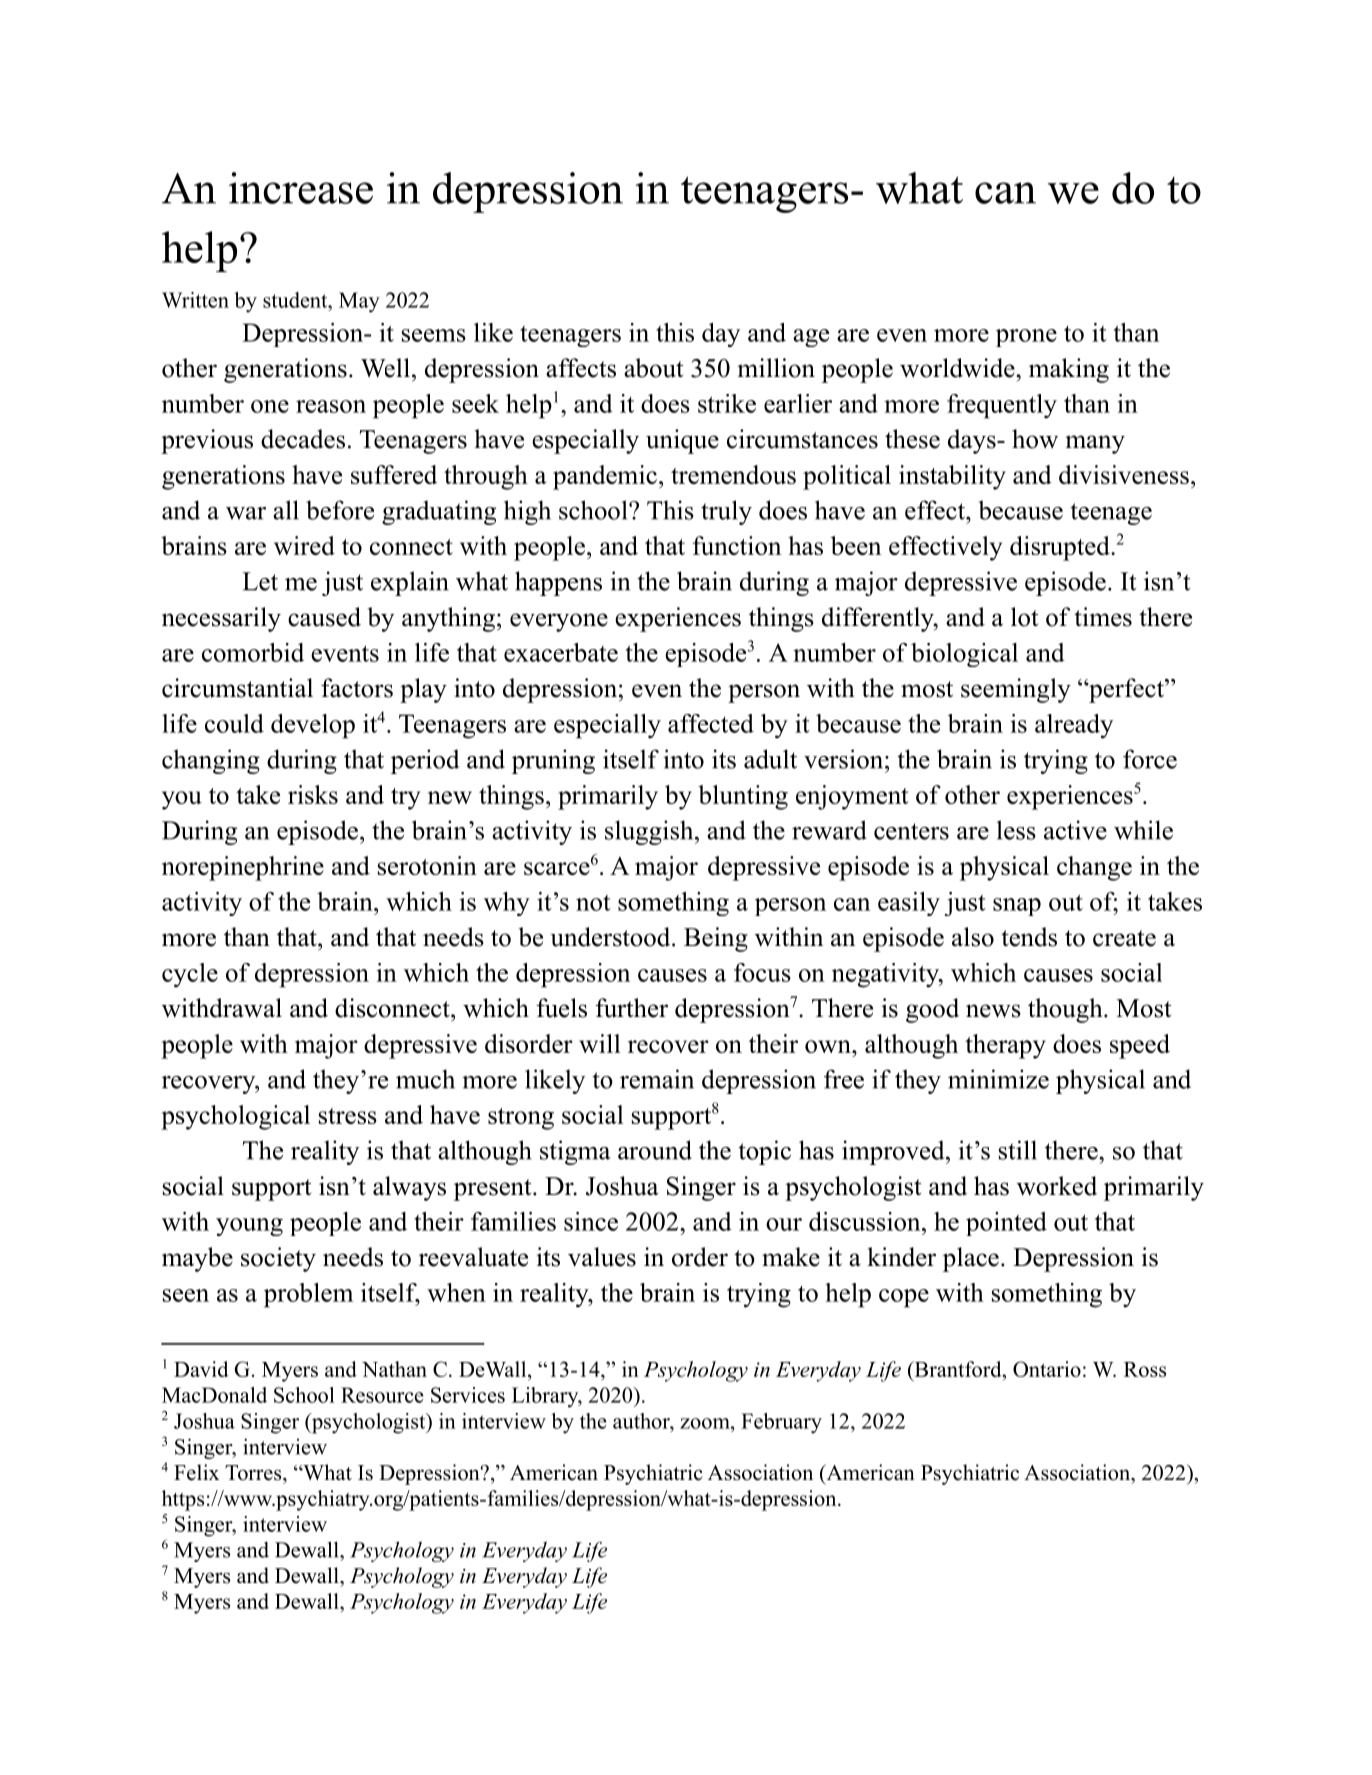 The image size is (1372, 1775). Describe the element at coordinates (642, 1421) in the screenshot. I see `author` at that location.
